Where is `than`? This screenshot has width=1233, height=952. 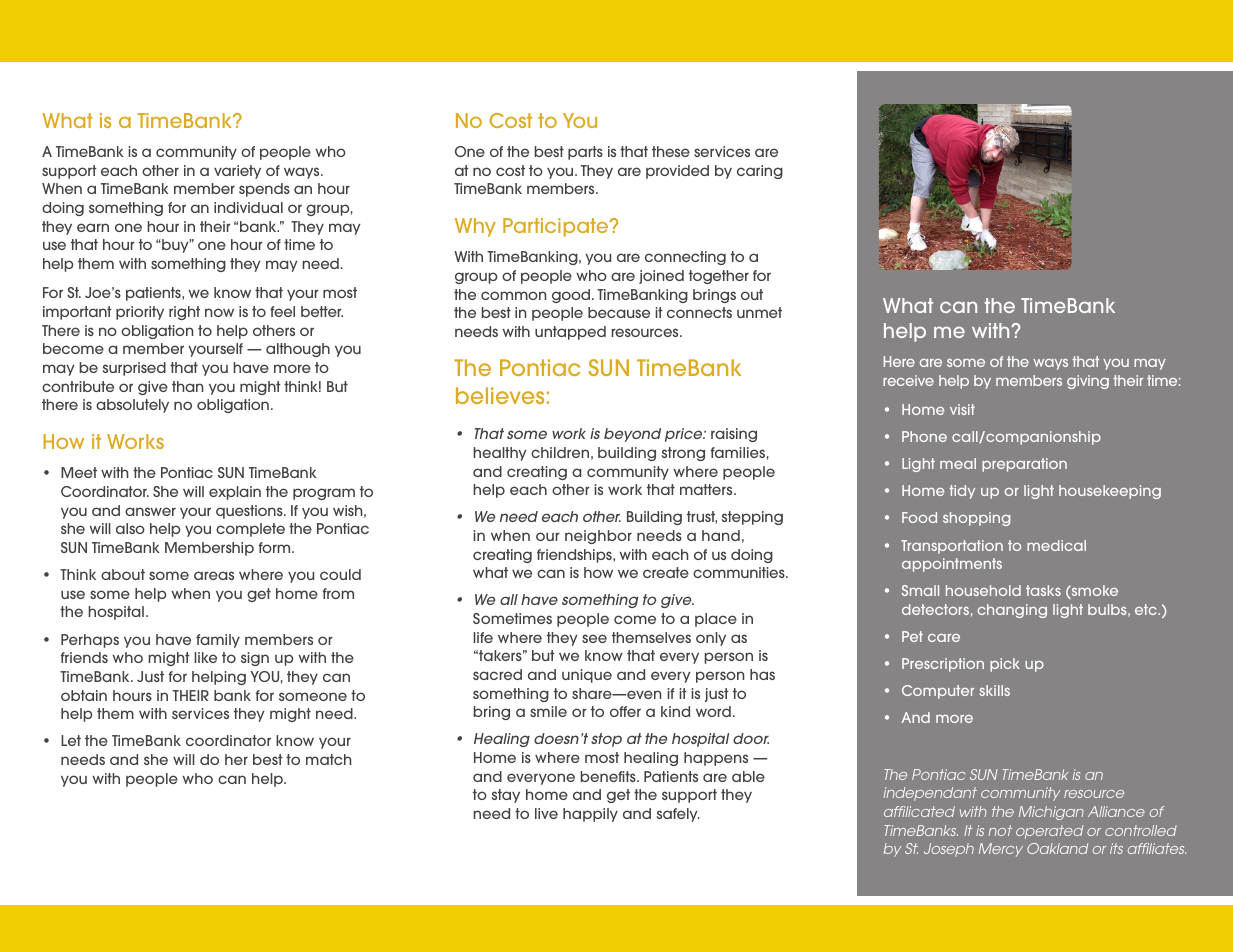
than is located at coordinates (187, 386).
